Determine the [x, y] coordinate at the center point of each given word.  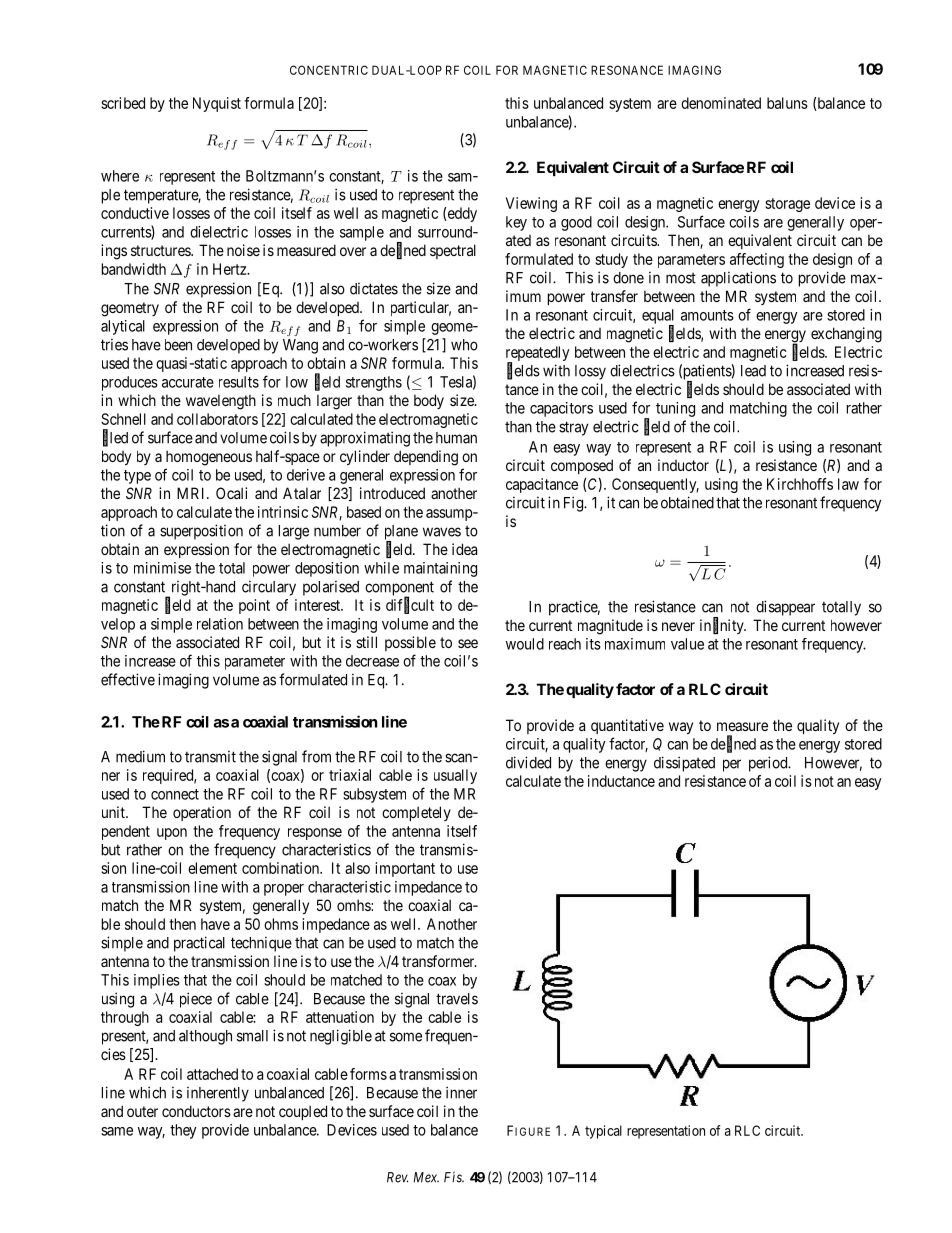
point [254, 606]
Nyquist [217, 104]
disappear [785, 608]
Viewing [531, 204]
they [183, 1131]
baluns [787, 103]
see [468, 643]
